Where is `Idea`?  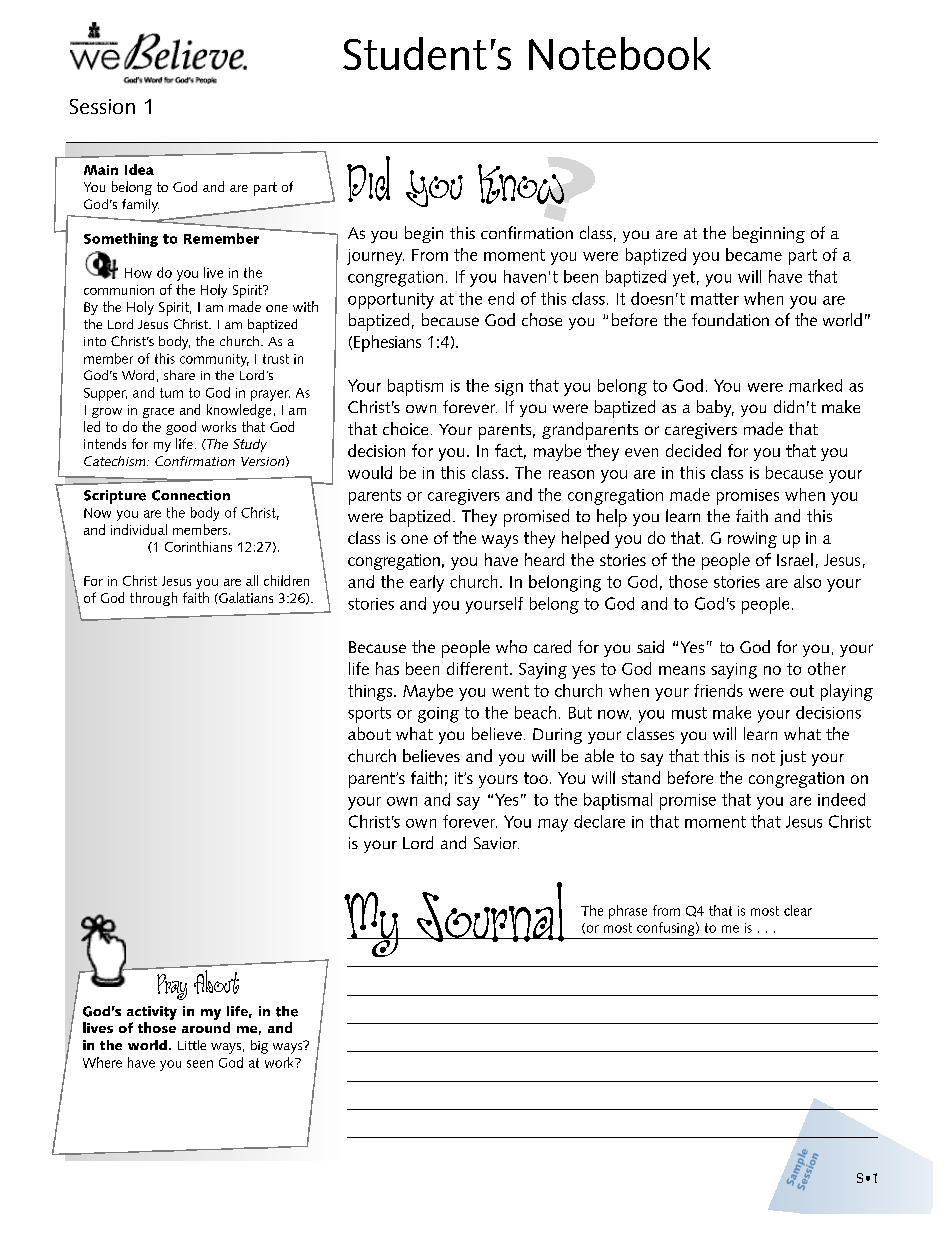
Idea is located at coordinates (139, 169).
